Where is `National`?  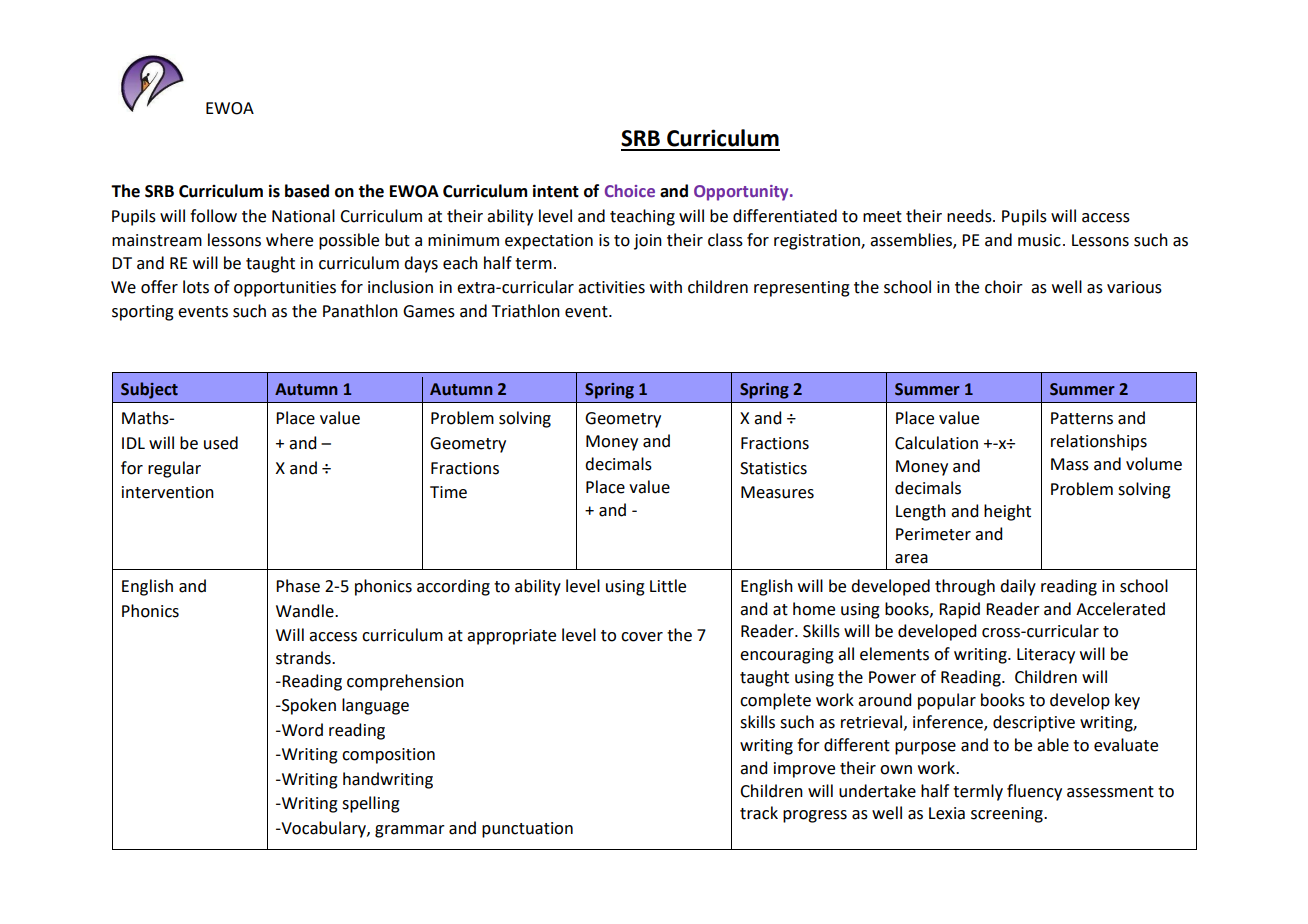 National is located at coordinates (303, 216).
